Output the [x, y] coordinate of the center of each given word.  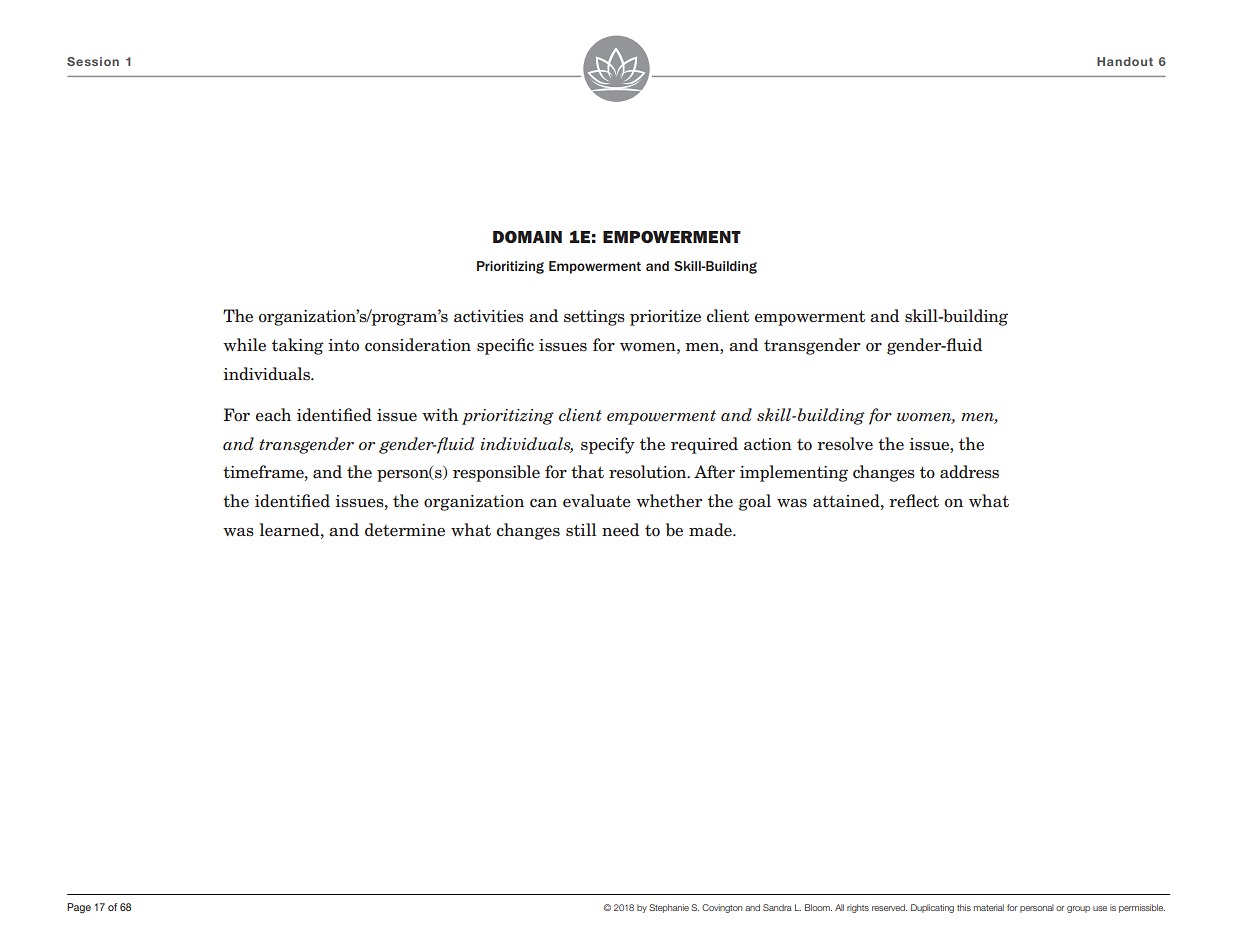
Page [79, 908]
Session [93, 61]
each [273, 415]
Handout [1125, 61]
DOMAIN [527, 237]
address [969, 472]
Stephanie [669, 908]
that [587, 472]
